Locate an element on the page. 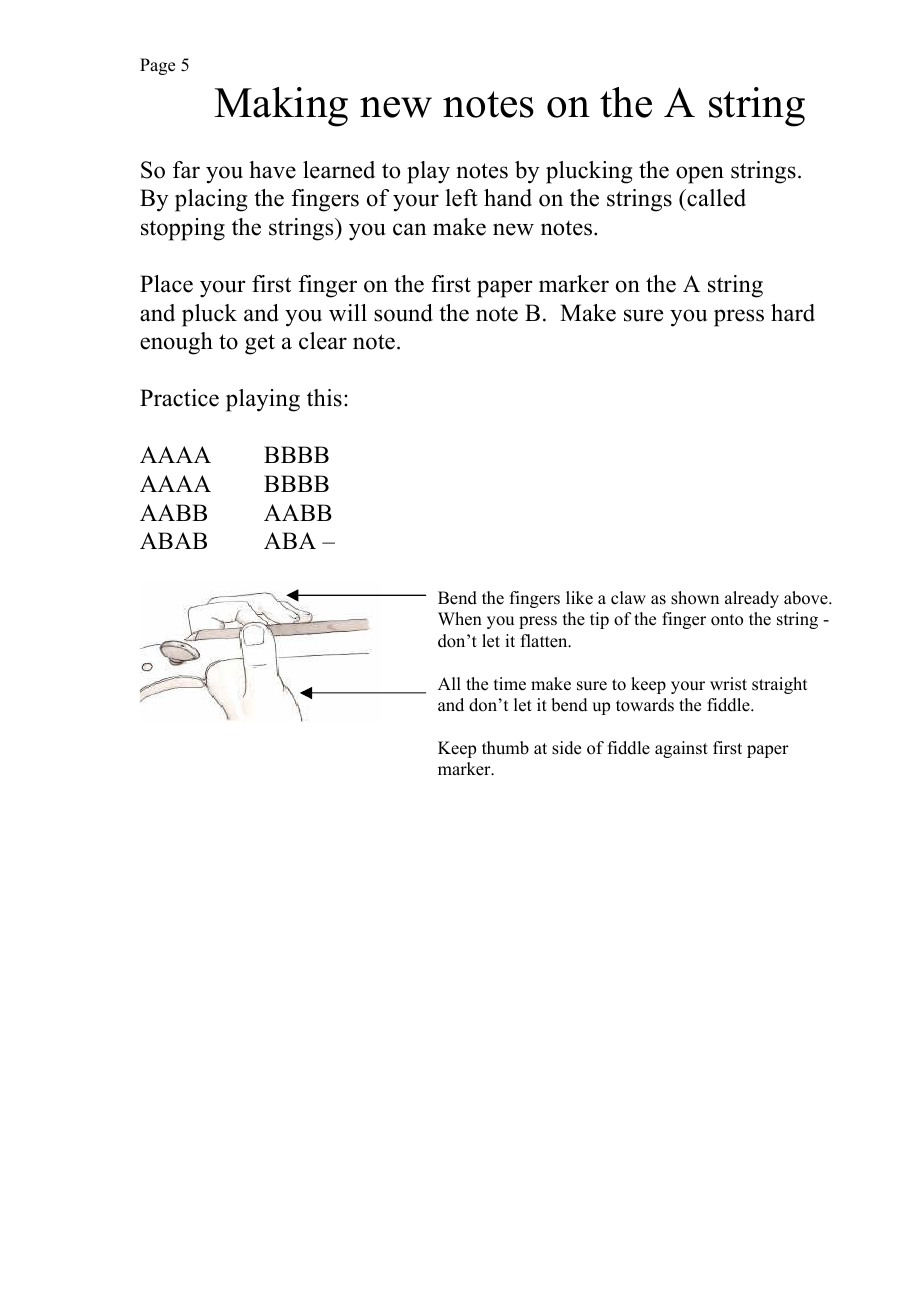 Image resolution: width=924 pixels, height=1308 pixels. Practice is located at coordinates (179, 398).
